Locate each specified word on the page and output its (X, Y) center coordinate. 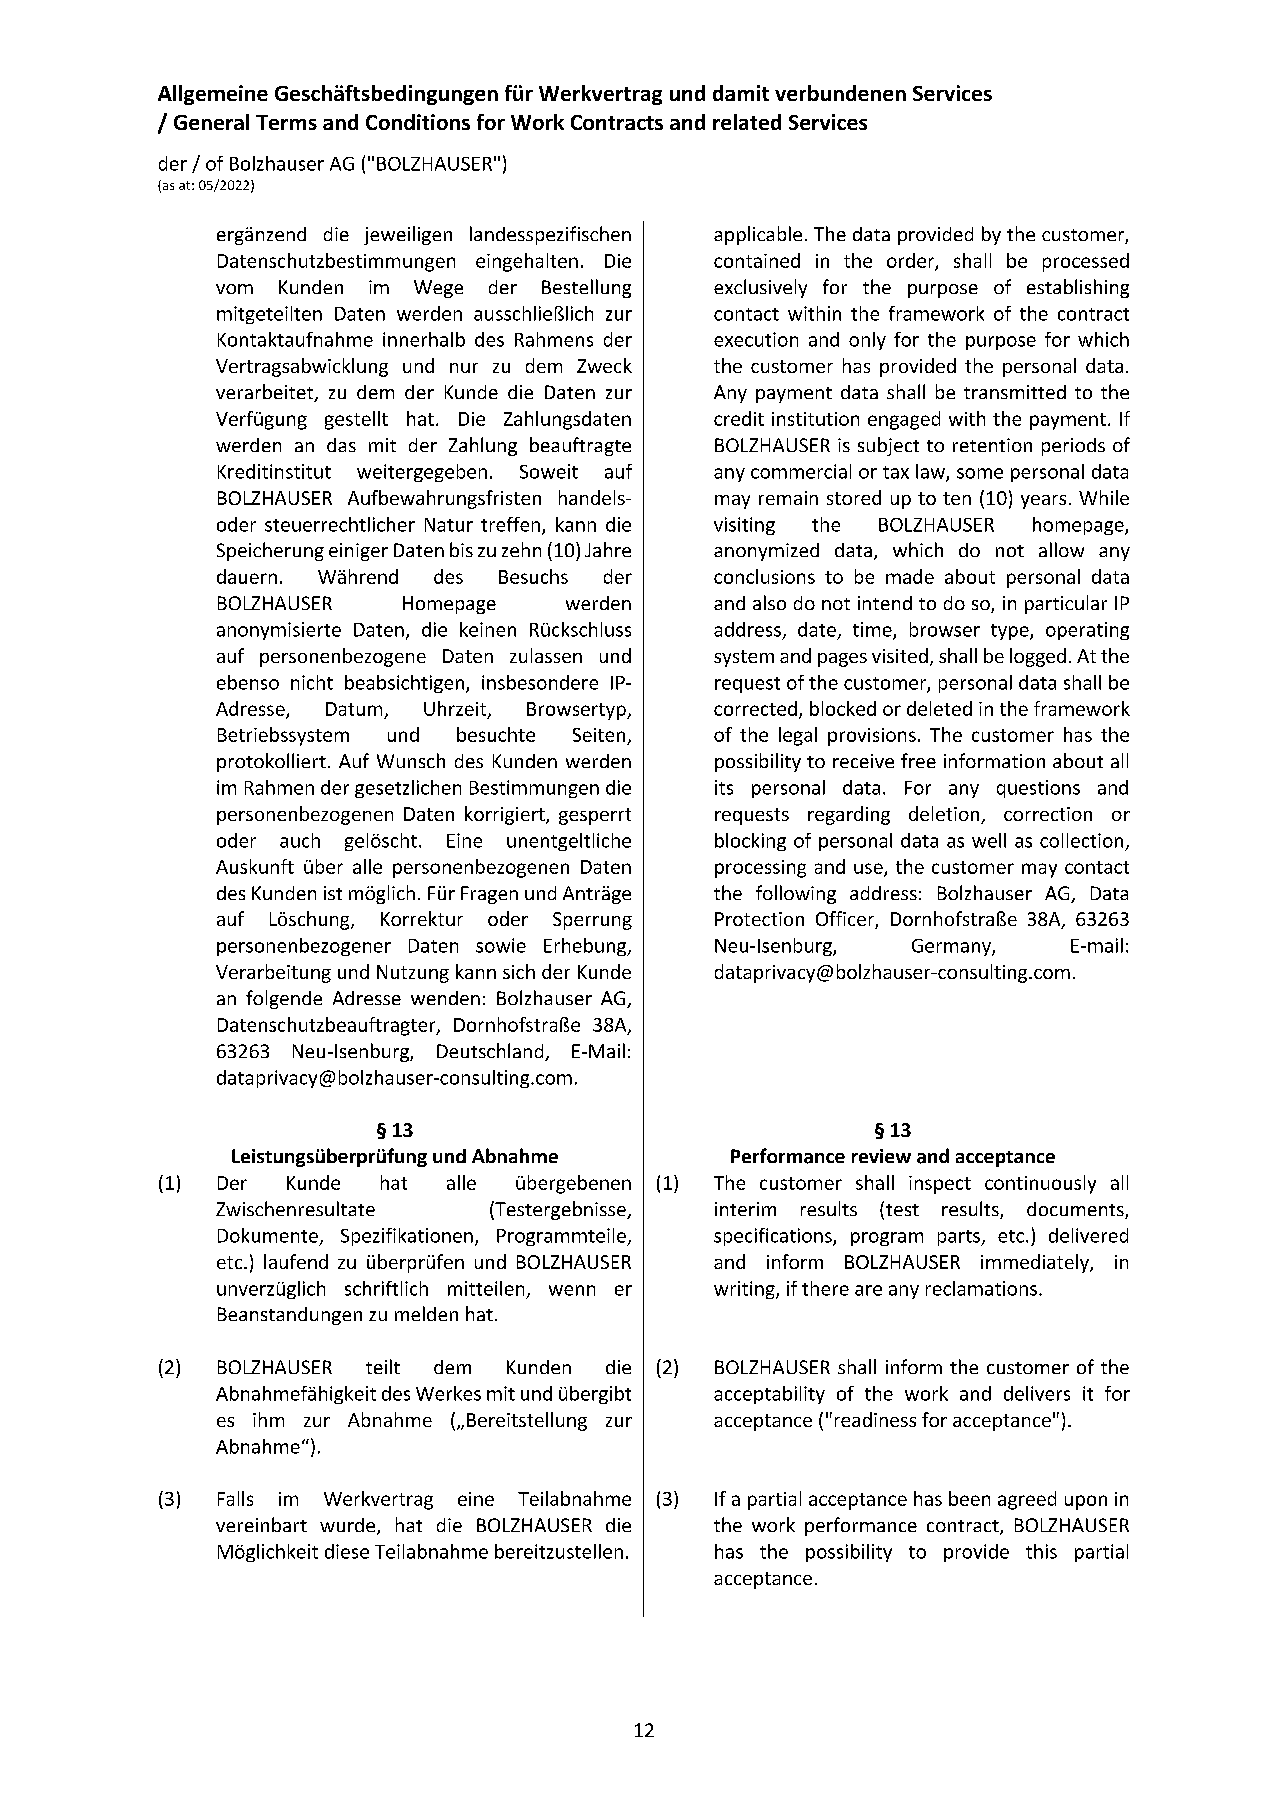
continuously (1040, 1184)
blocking (750, 842)
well (989, 840)
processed (1086, 262)
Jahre (608, 549)
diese (347, 1551)
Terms (286, 122)
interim (745, 1209)
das (341, 445)
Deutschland (491, 1052)
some (980, 473)
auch (300, 840)
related (747, 122)
